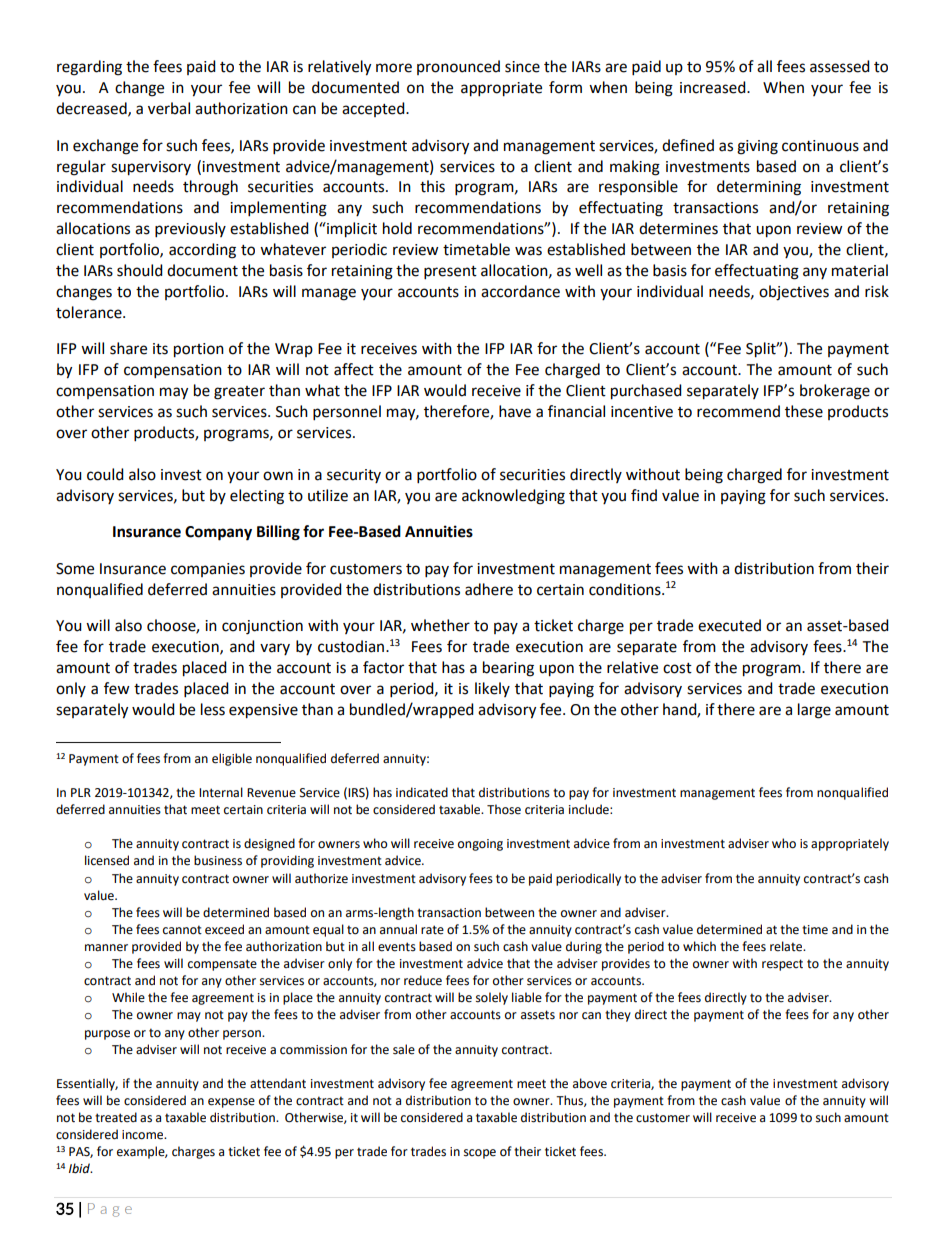 The width and height of the image is (952, 1233). Describe the element at coordinates (182, 930) in the image. I see `cannot` at that location.
